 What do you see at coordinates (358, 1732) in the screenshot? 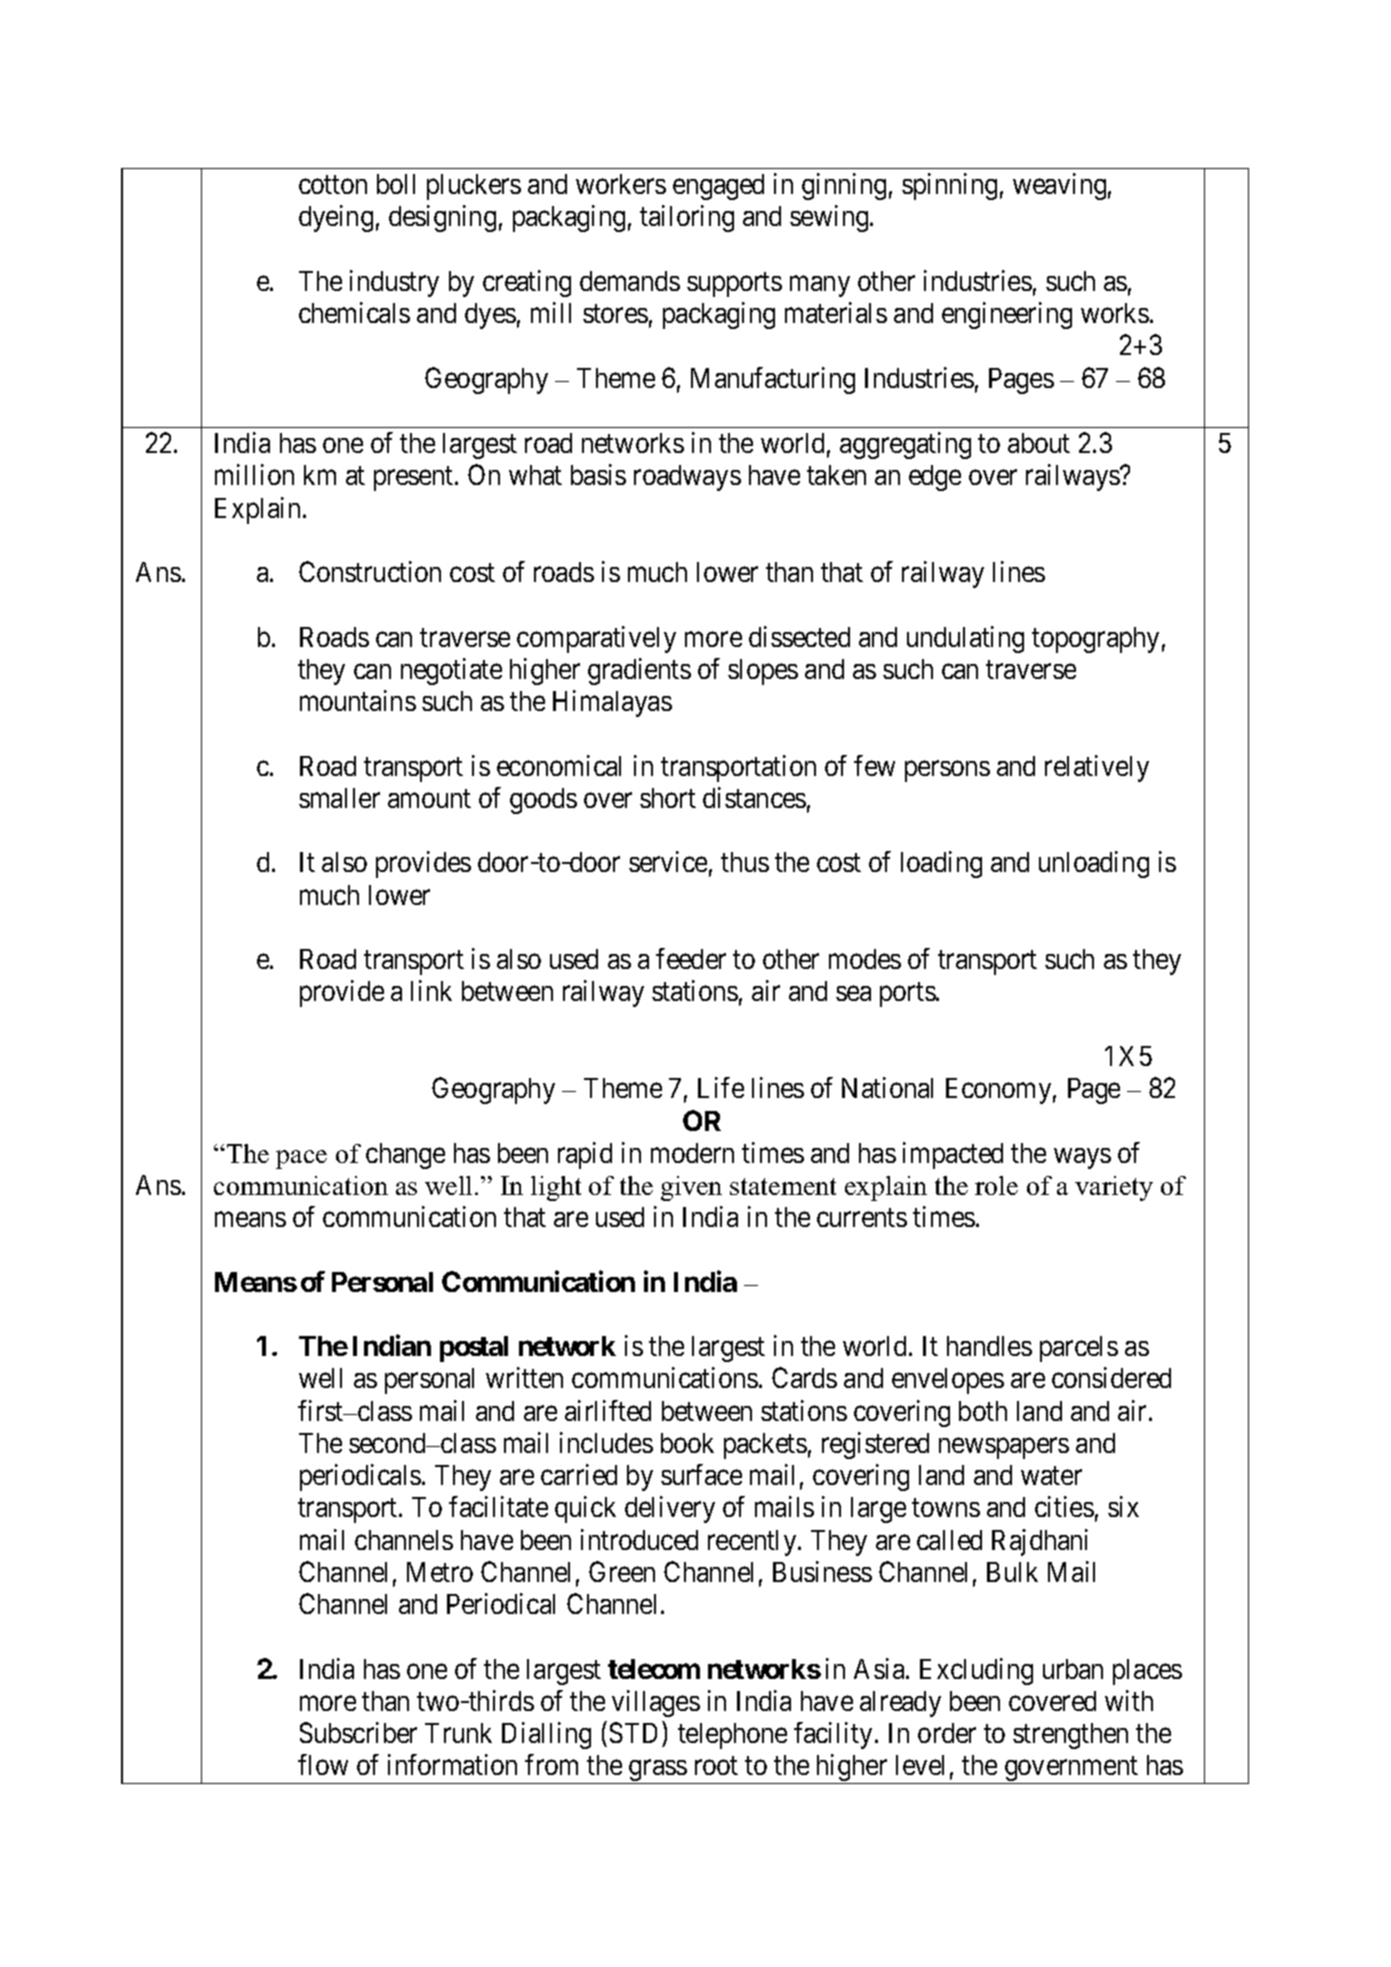
I see `Subscriber` at bounding box center [358, 1732].
